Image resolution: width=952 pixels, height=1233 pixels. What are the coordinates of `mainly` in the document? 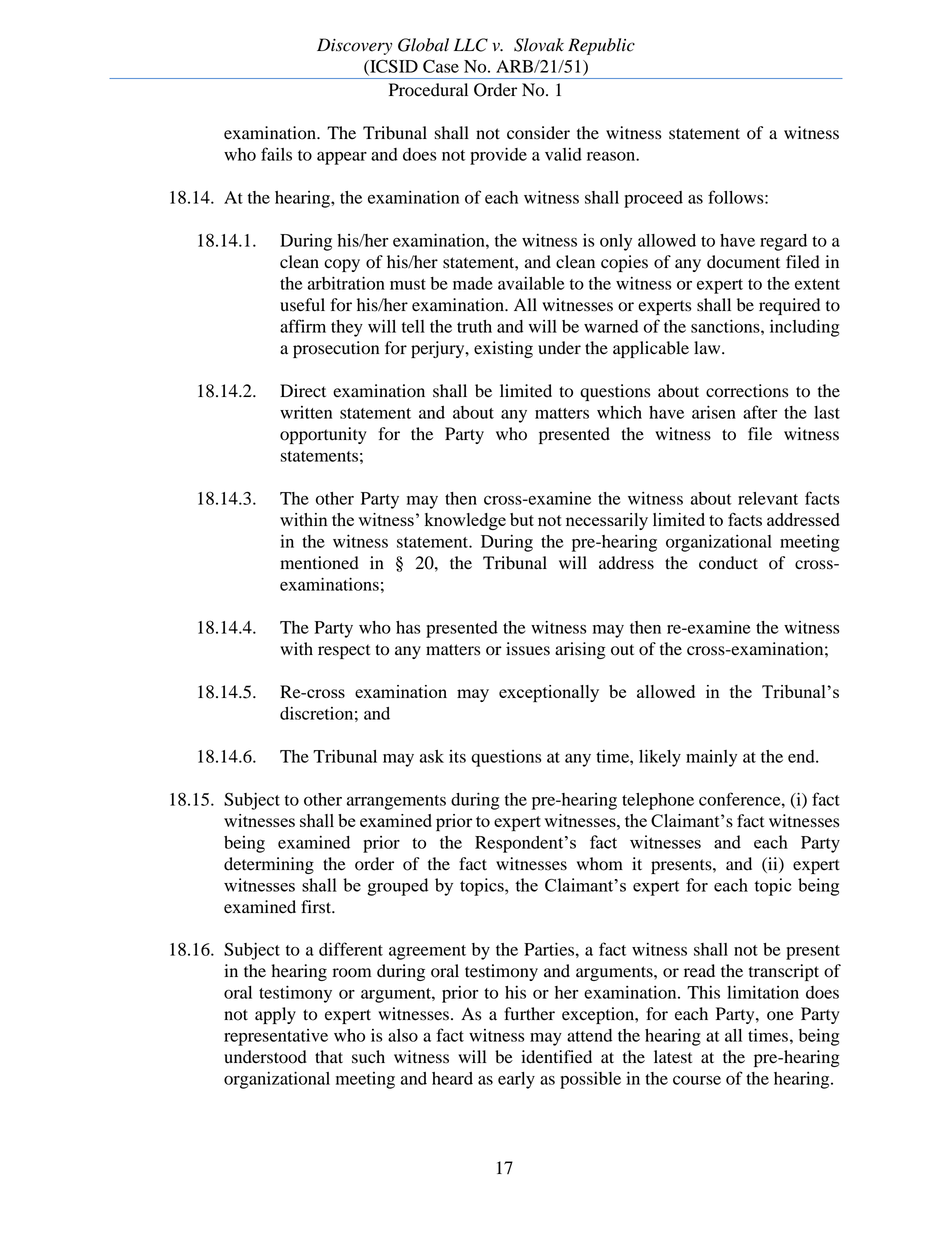 It's located at (711, 758).
